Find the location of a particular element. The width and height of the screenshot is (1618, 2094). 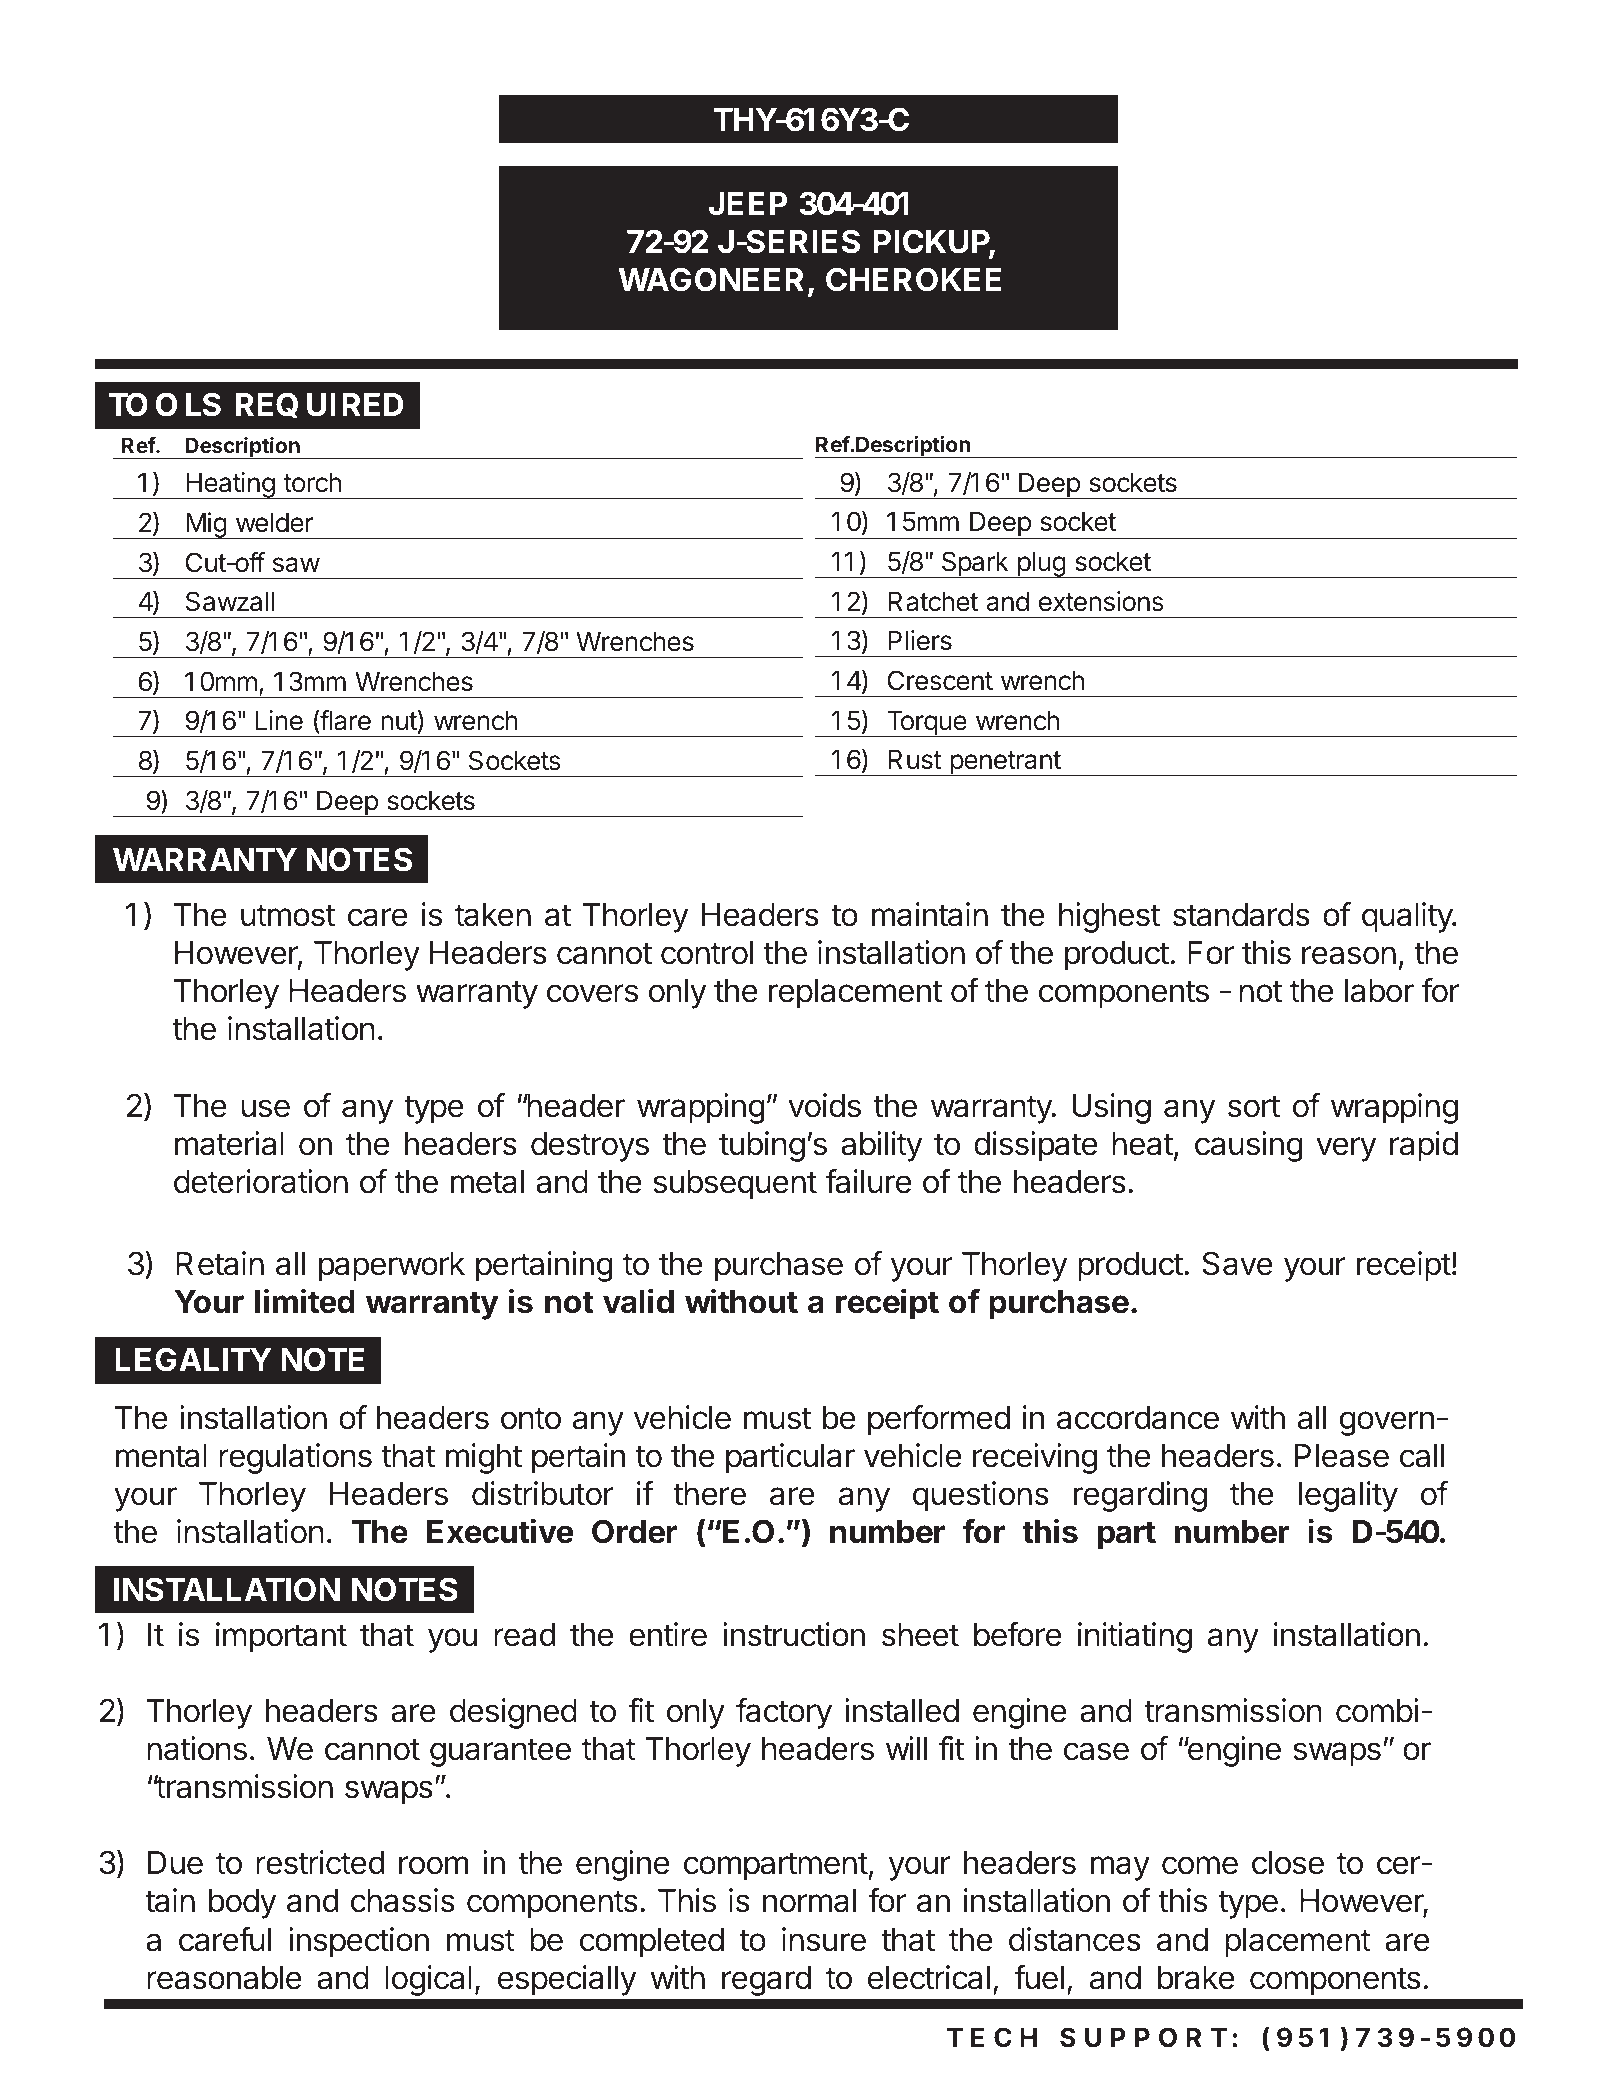

close is located at coordinates (1288, 1863).
